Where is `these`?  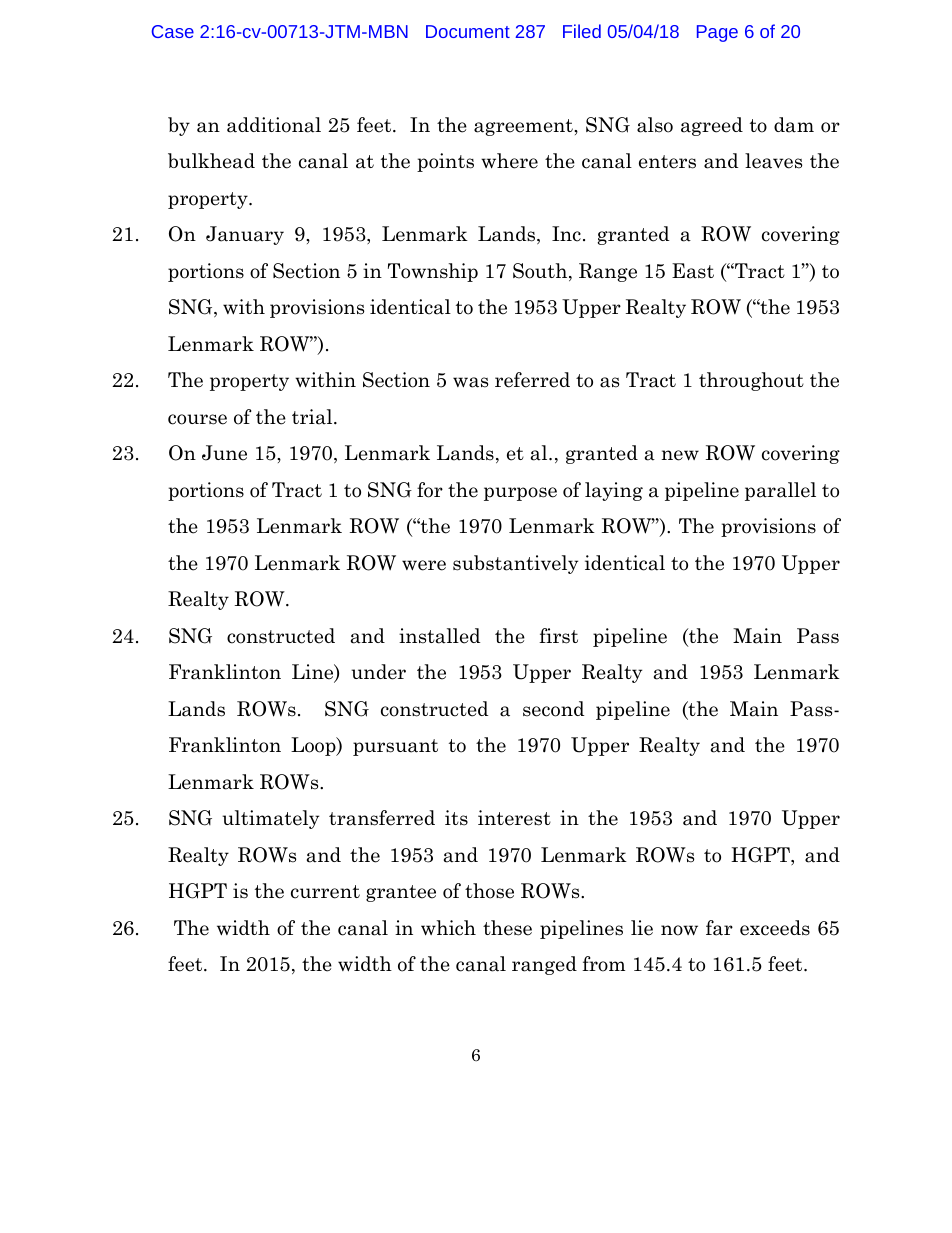 these is located at coordinates (507, 928).
